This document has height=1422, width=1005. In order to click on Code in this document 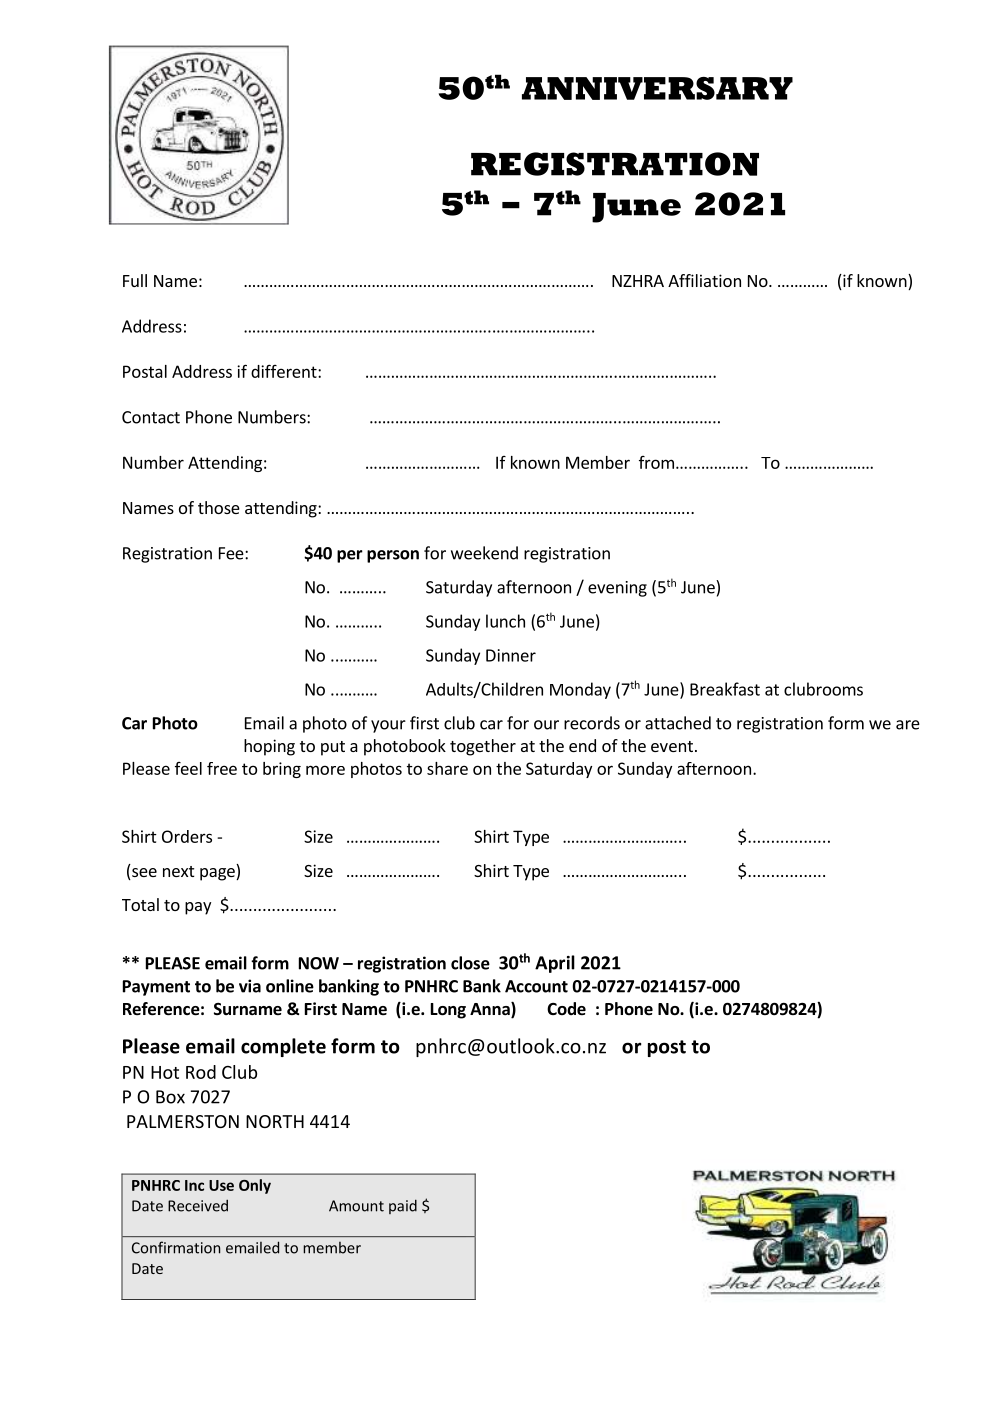, I will do `click(566, 1009)`.
